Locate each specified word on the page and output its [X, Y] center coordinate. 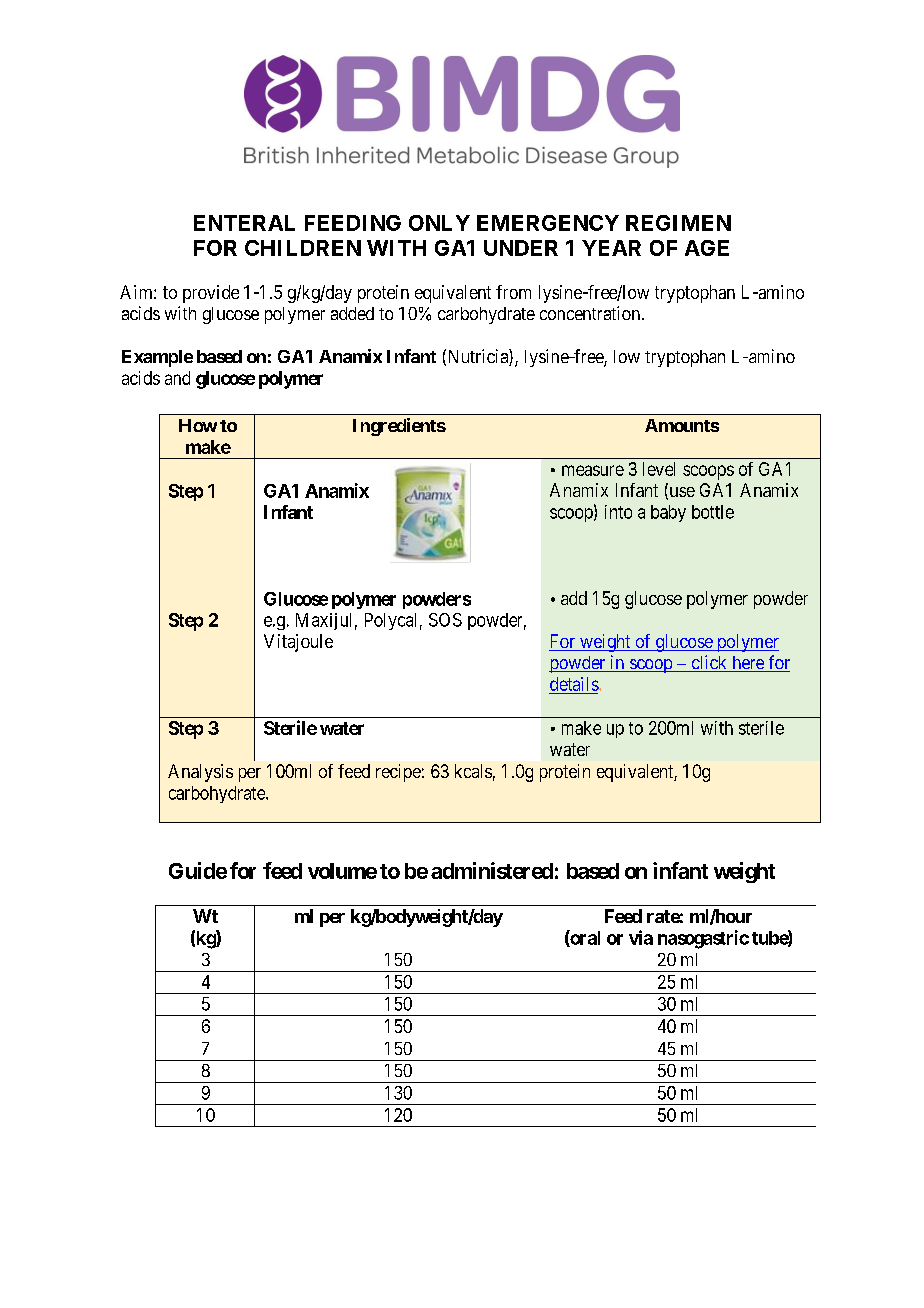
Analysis [200, 773]
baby [668, 513]
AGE [707, 248]
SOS [445, 620]
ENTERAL [244, 223]
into [618, 512]
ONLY [439, 223]
